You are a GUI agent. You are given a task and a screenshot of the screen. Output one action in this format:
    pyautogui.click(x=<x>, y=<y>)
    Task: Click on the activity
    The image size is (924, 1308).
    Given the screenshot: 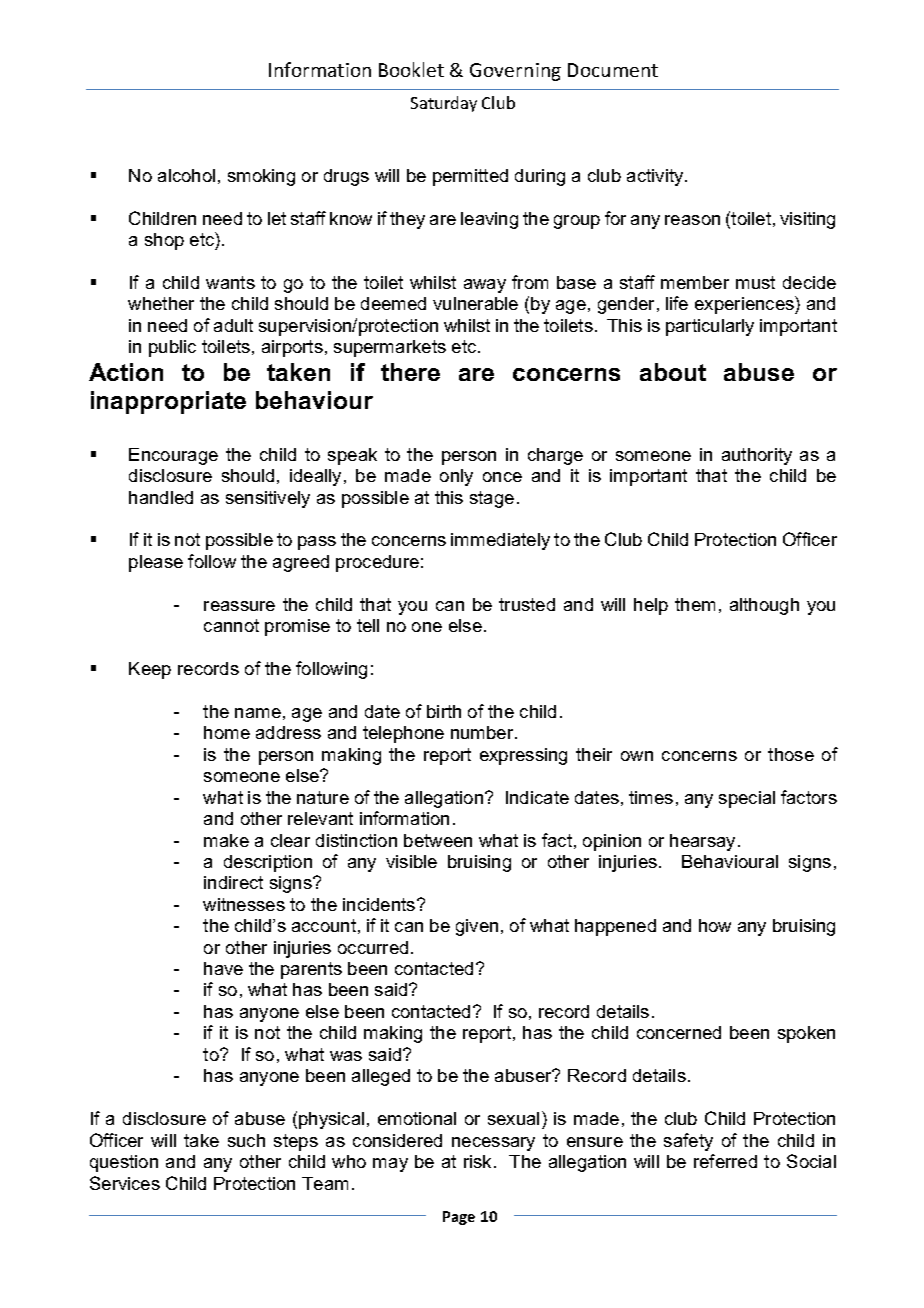 What is the action you would take?
    pyautogui.click(x=656, y=177)
